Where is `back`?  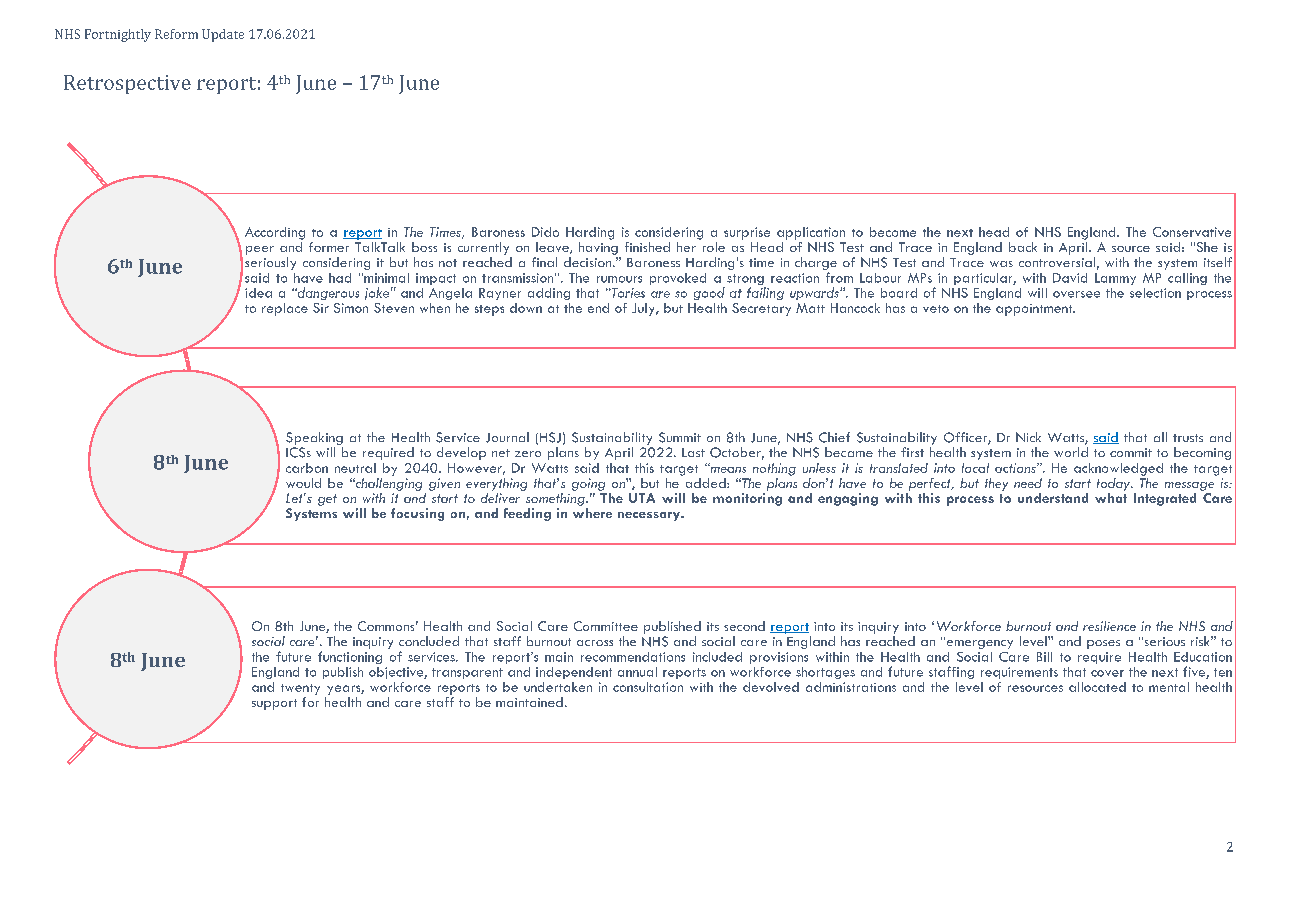
back is located at coordinates (1023, 247).
